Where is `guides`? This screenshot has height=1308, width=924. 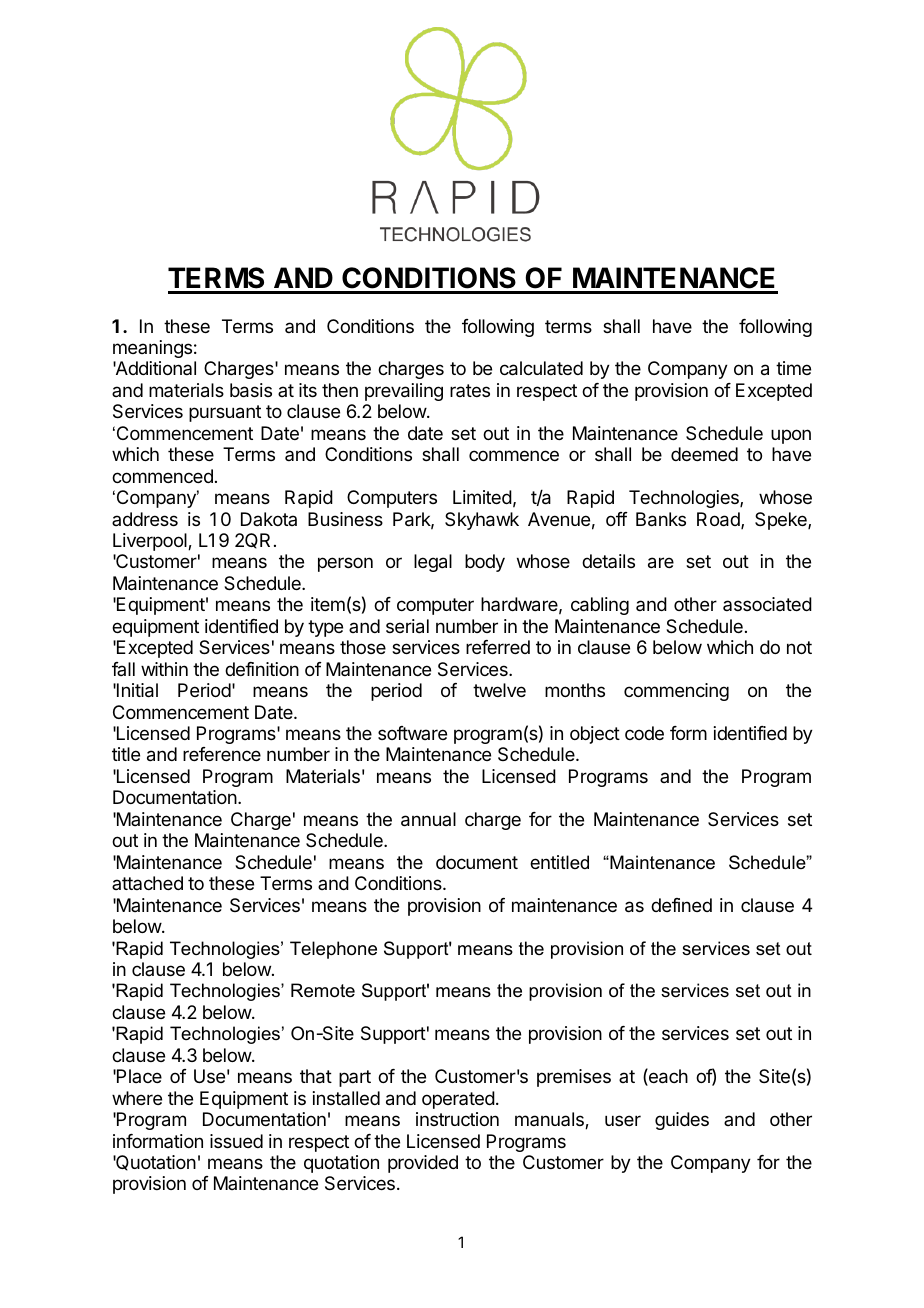 guides is located at coordinates (682, 1121).
